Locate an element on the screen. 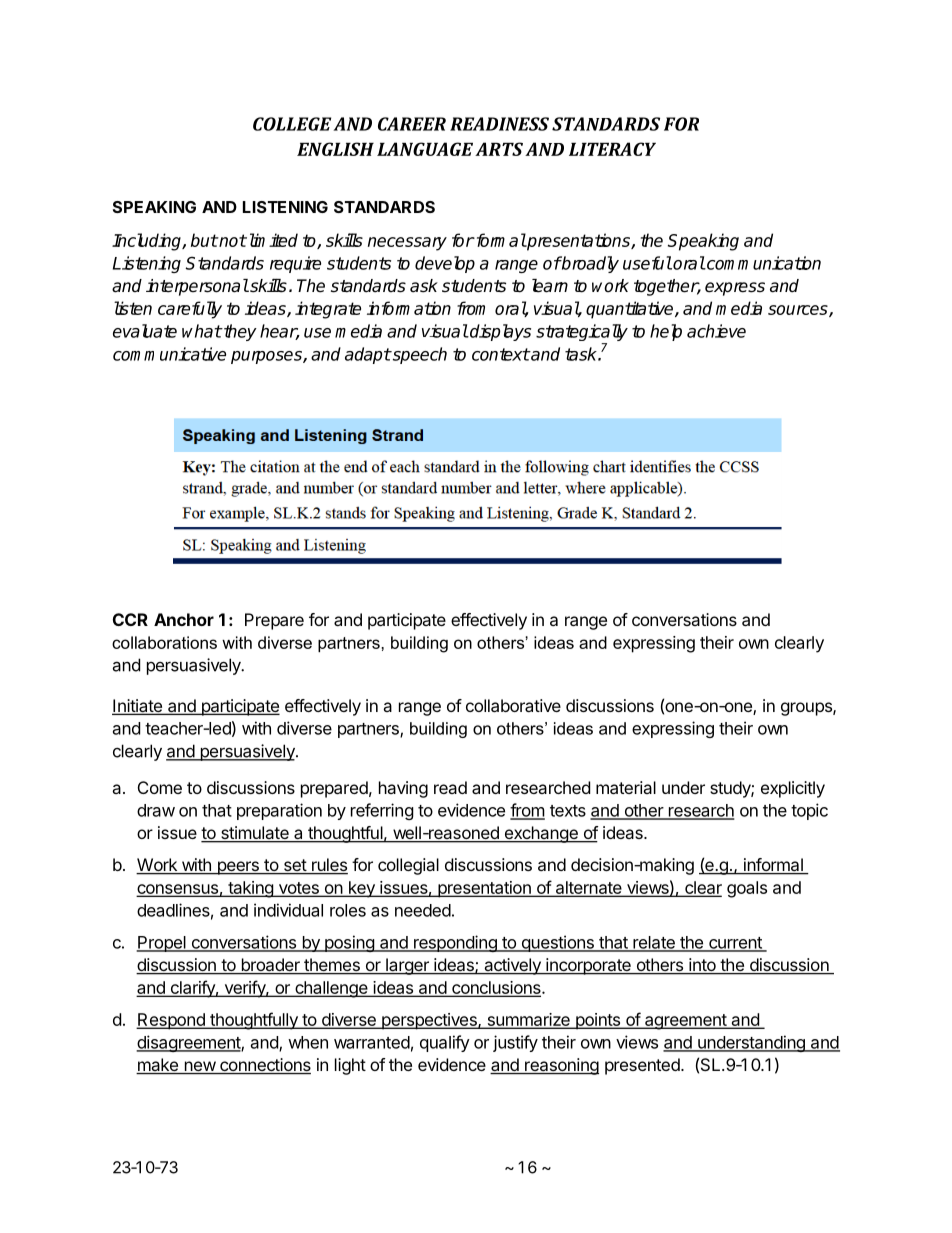  LITERACY is located at coordinates (612, 149).
